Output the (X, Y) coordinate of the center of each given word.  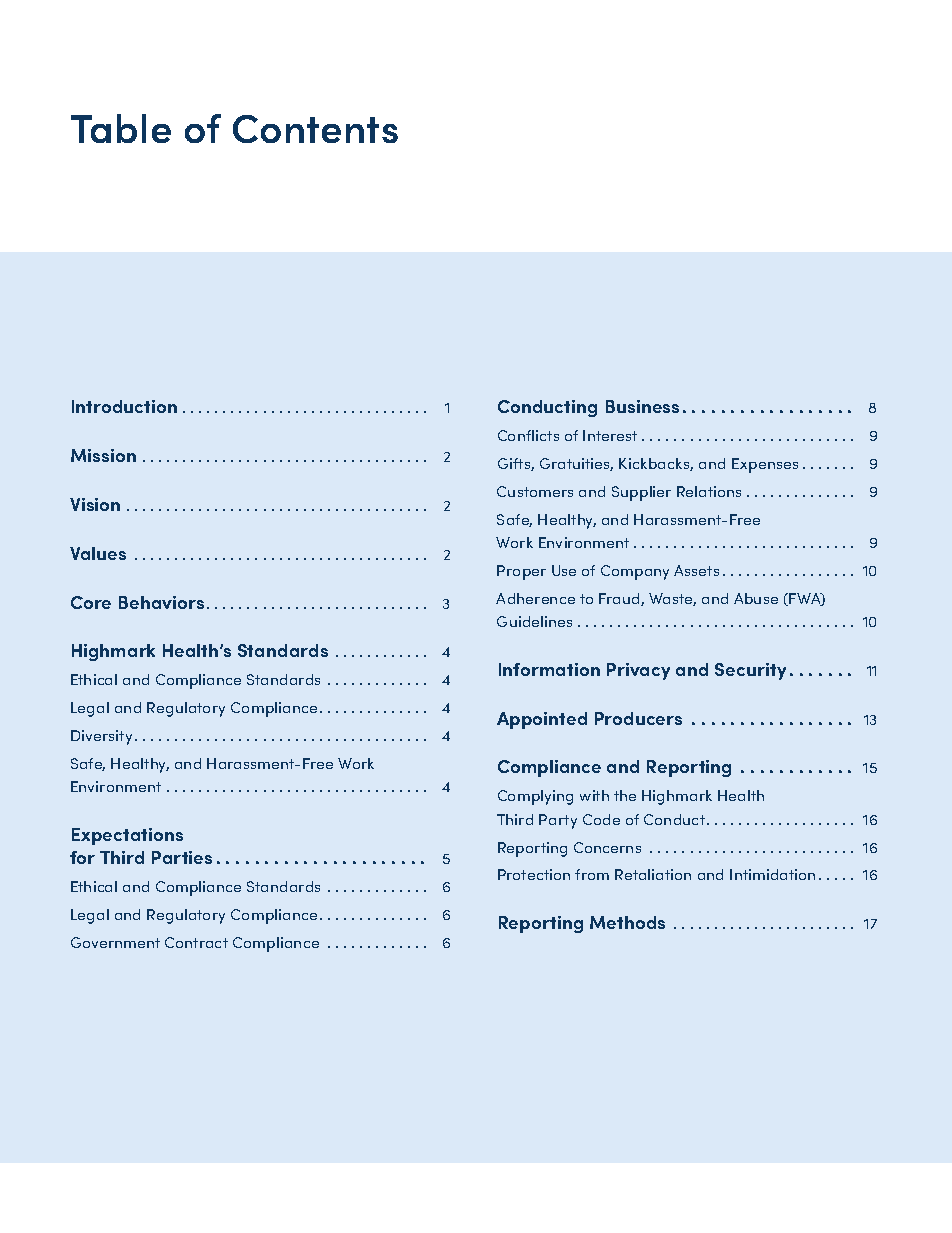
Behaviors (161, 602)
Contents (315, 129)
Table (121, 128)
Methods (627, 922)
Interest (610, 435)
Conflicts (528, 435)
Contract (196, 942)
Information (549, 669)
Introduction (124, 406)
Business (642, 406)
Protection (534, 874)
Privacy (638, 671)
